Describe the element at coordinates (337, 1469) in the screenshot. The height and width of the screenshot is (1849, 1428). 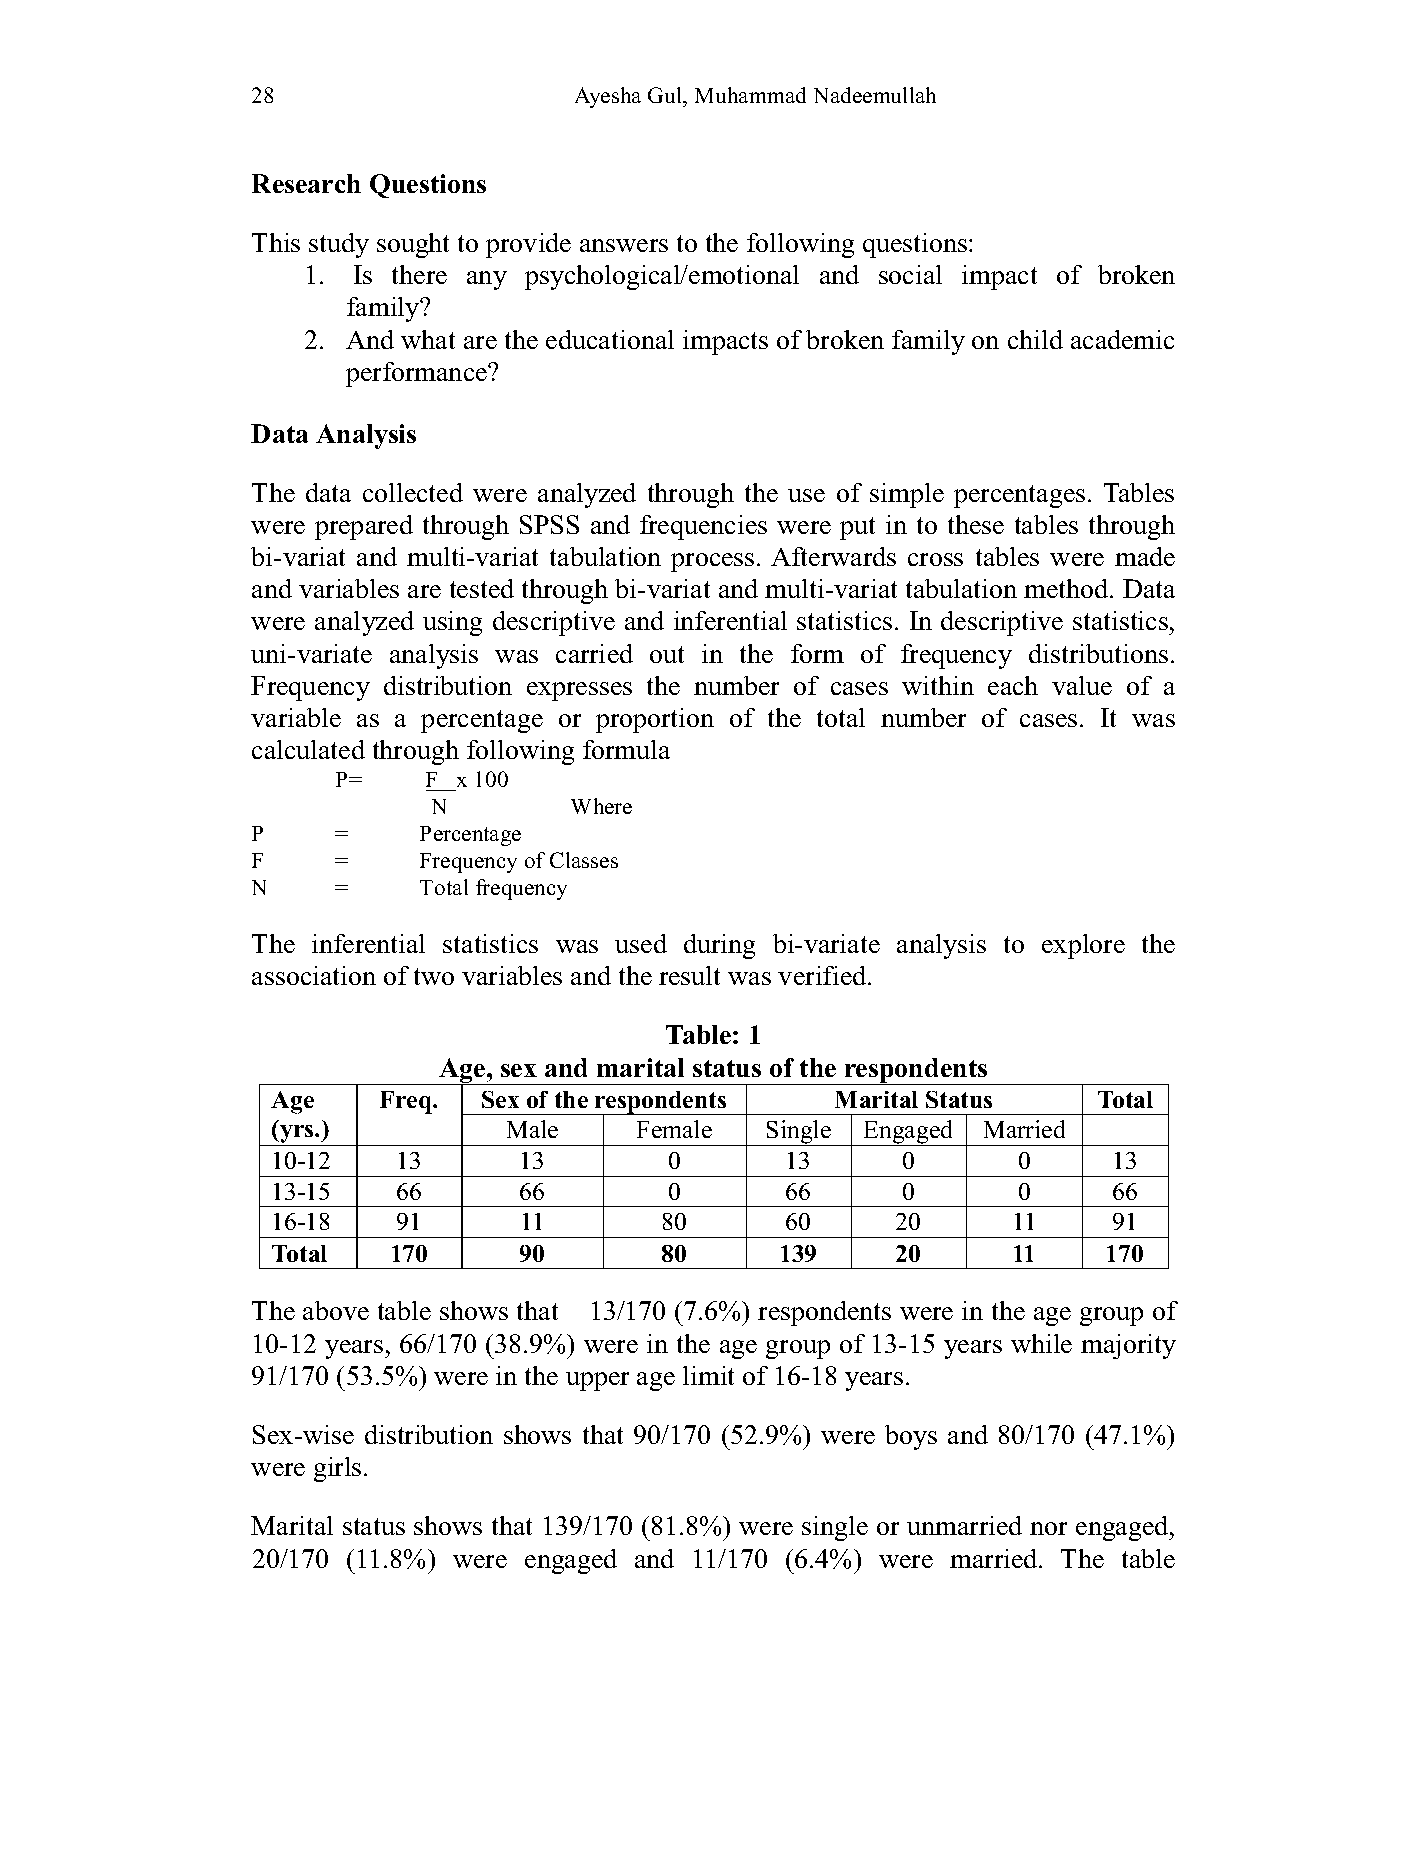
I see `girls` at that location.
